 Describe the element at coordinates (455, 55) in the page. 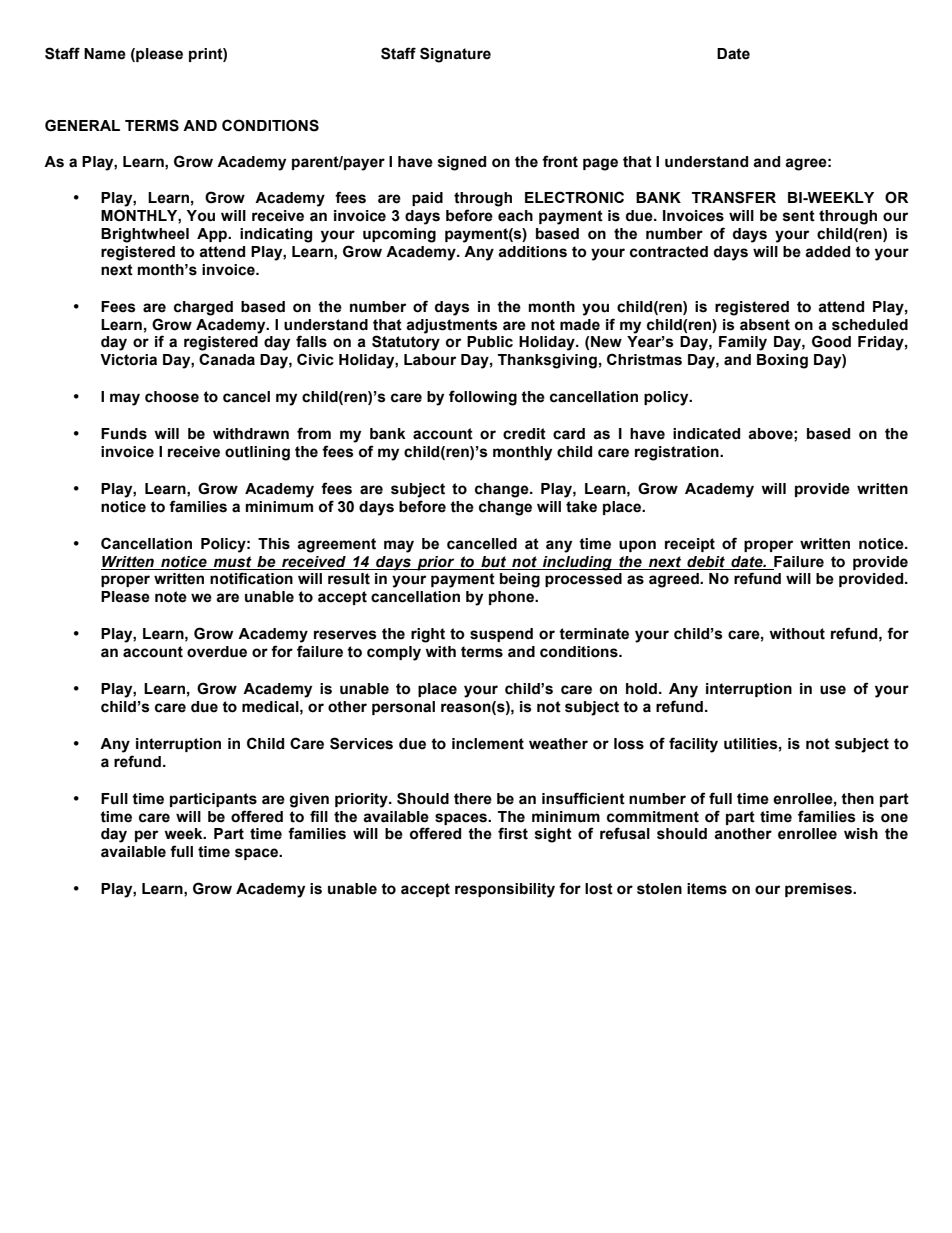

I see `Signature` at that location.
